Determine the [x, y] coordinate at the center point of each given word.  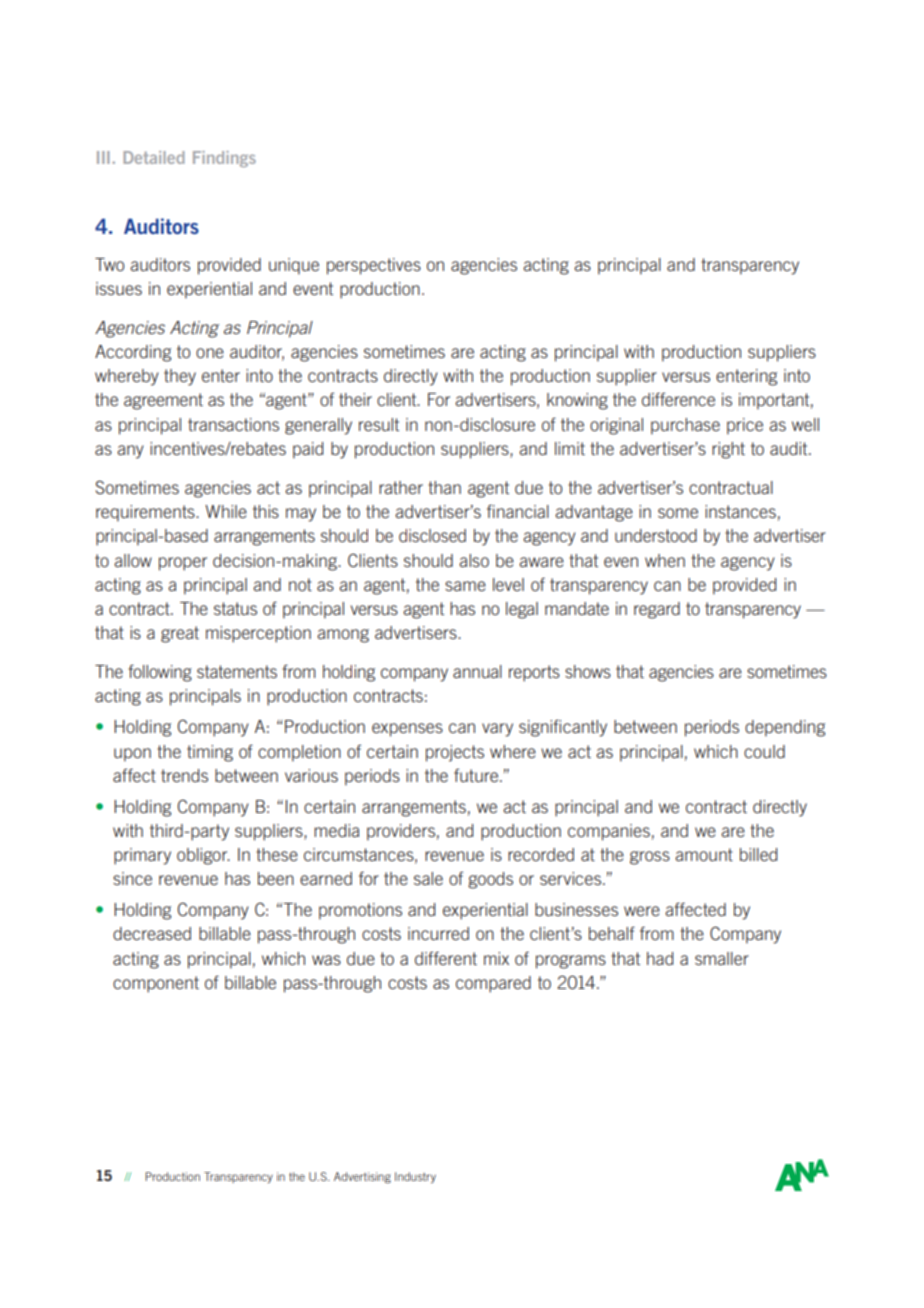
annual [477, 671]
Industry [415, 1177]
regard [657, 610]
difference [678, 399]
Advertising [362, 1178]
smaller [722, 958]
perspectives [374, 266]
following [160, 673]
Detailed [154, 157]
